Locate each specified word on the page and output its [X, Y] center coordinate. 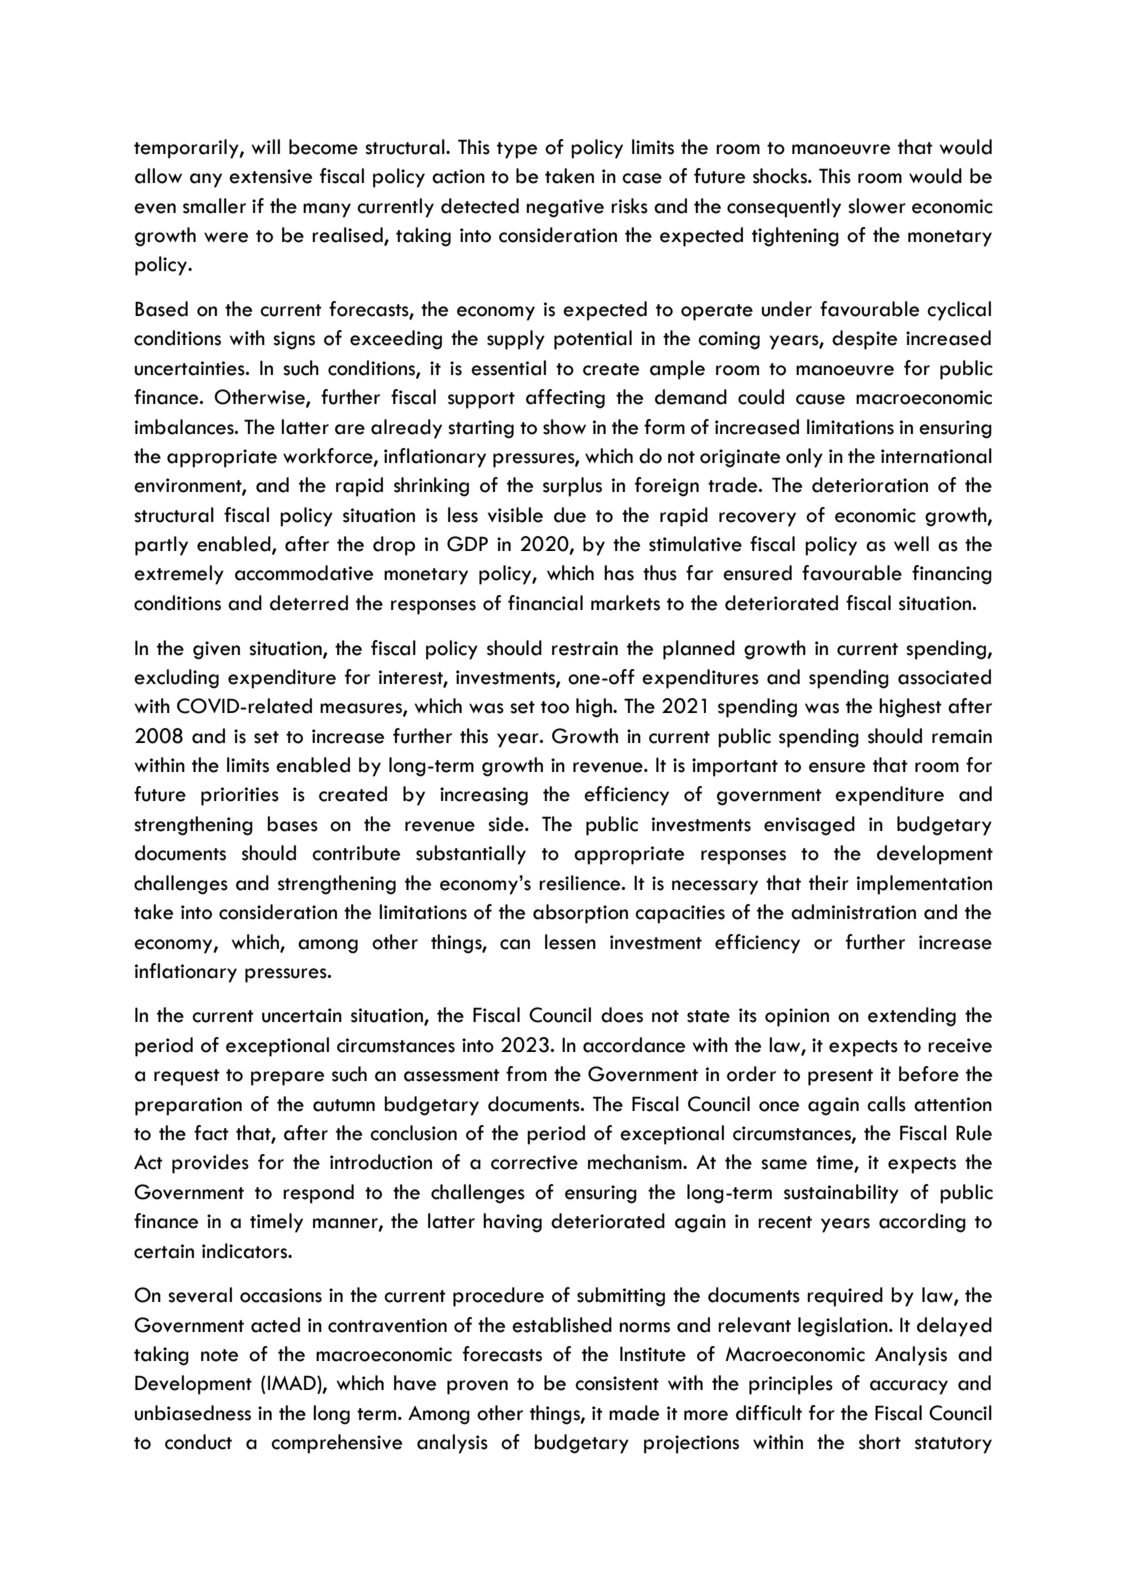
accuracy [909, 1387]
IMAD [293, 1384]
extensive [270, 176]
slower [877, 206]
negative [565, 208]
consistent [617, 1383]
